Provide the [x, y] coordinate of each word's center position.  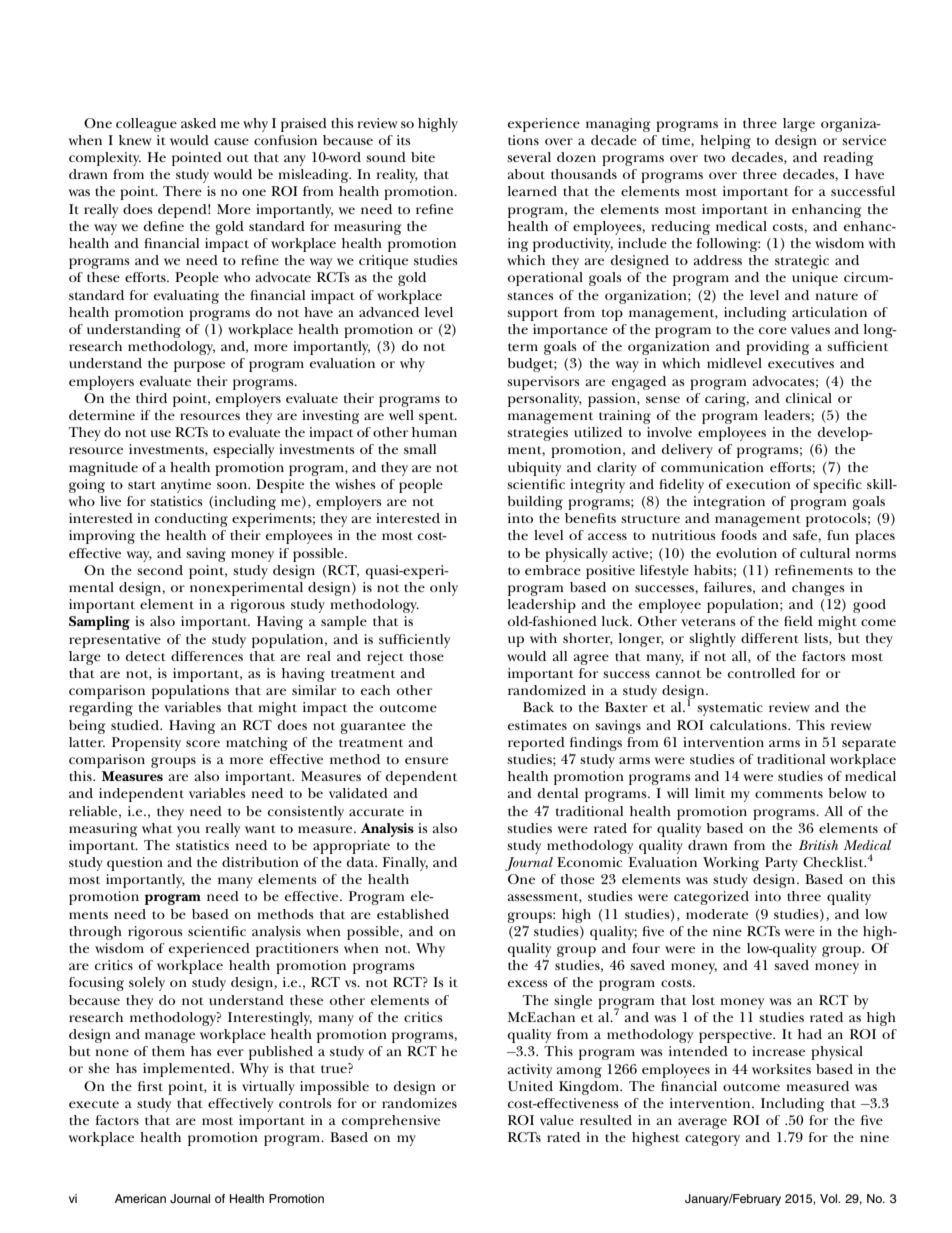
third [151, 398]
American [140, 1198]
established [413, 914]
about [526, 174]
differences [207, 656]
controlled [761, 673]
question [135, 864]
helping [725, 142]
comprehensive [391, 1122]
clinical [809, 398]
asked [198, 123]
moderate [717, 914]
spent [438, 418]
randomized [547, 690]
